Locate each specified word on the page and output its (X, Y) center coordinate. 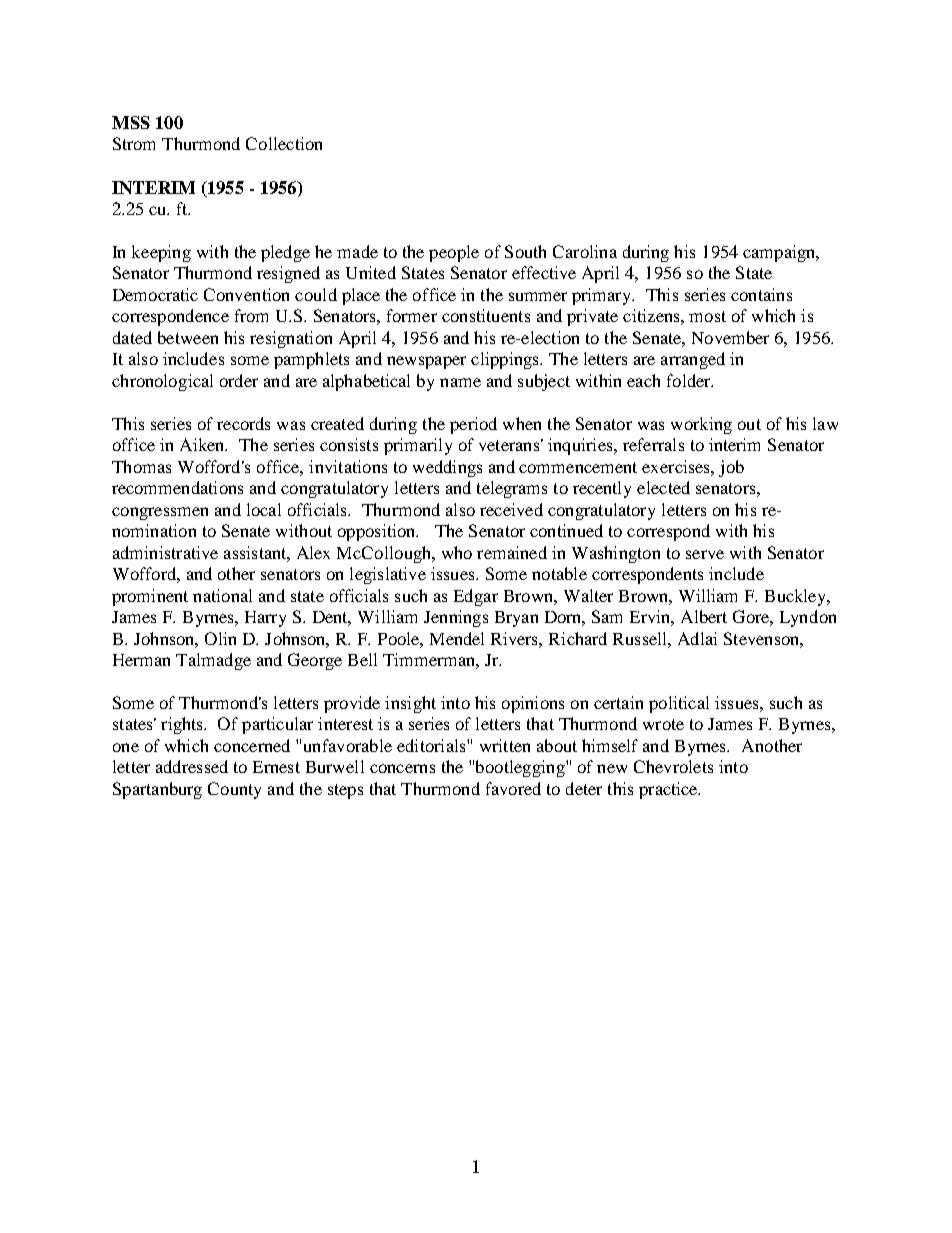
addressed (192, 766)
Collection (284, 143)
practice (669, 790)
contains (761, 294)
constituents (486, 315)
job (731, 468)
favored (513, 788)
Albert (704, 616)
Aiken (203, 444)
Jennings (456, 618)
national (222, 595)
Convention (246, 294)
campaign (780, 253)
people (454, 253)
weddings (447, 468)
